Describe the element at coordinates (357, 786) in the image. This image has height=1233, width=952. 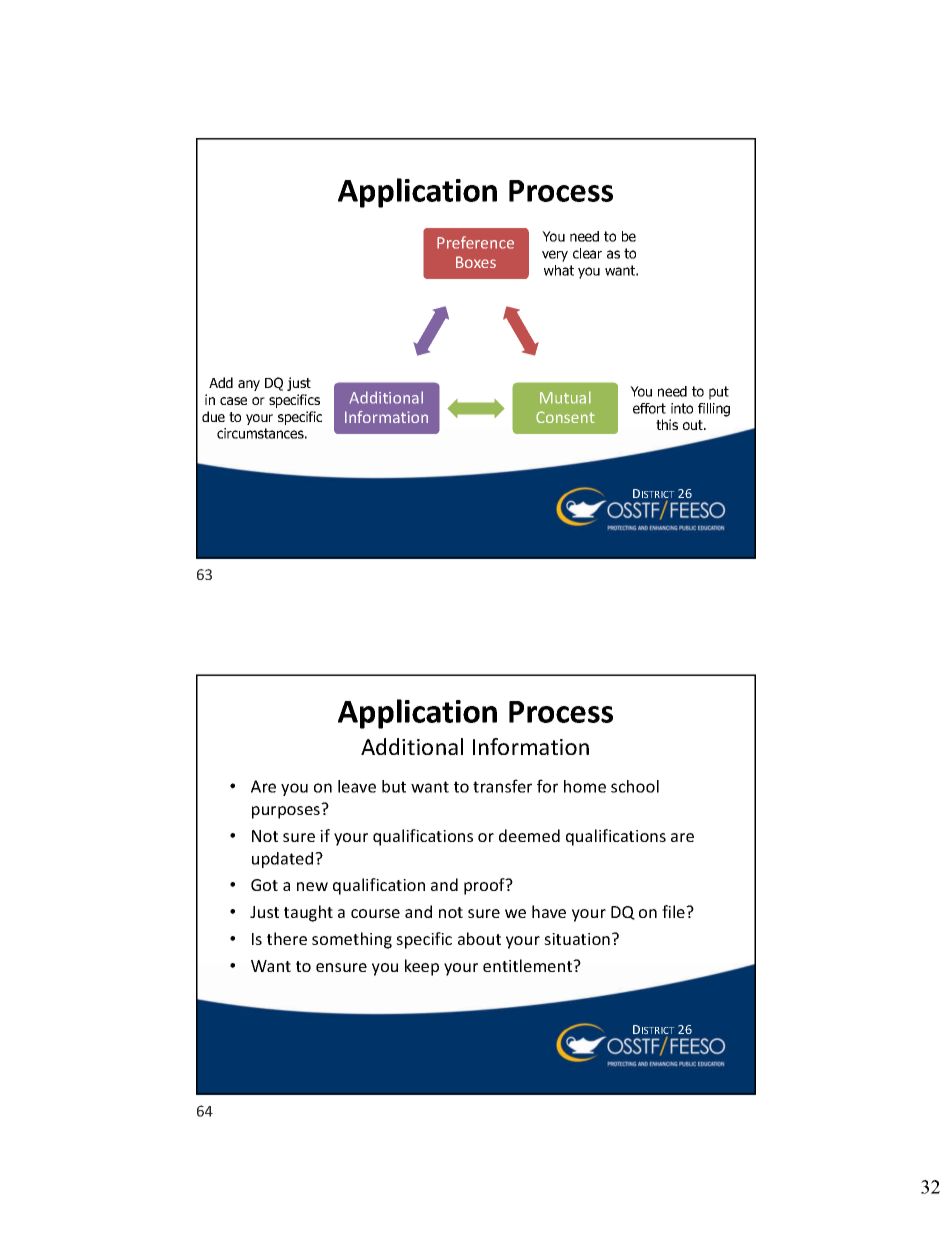
I see `leave` at that location.
